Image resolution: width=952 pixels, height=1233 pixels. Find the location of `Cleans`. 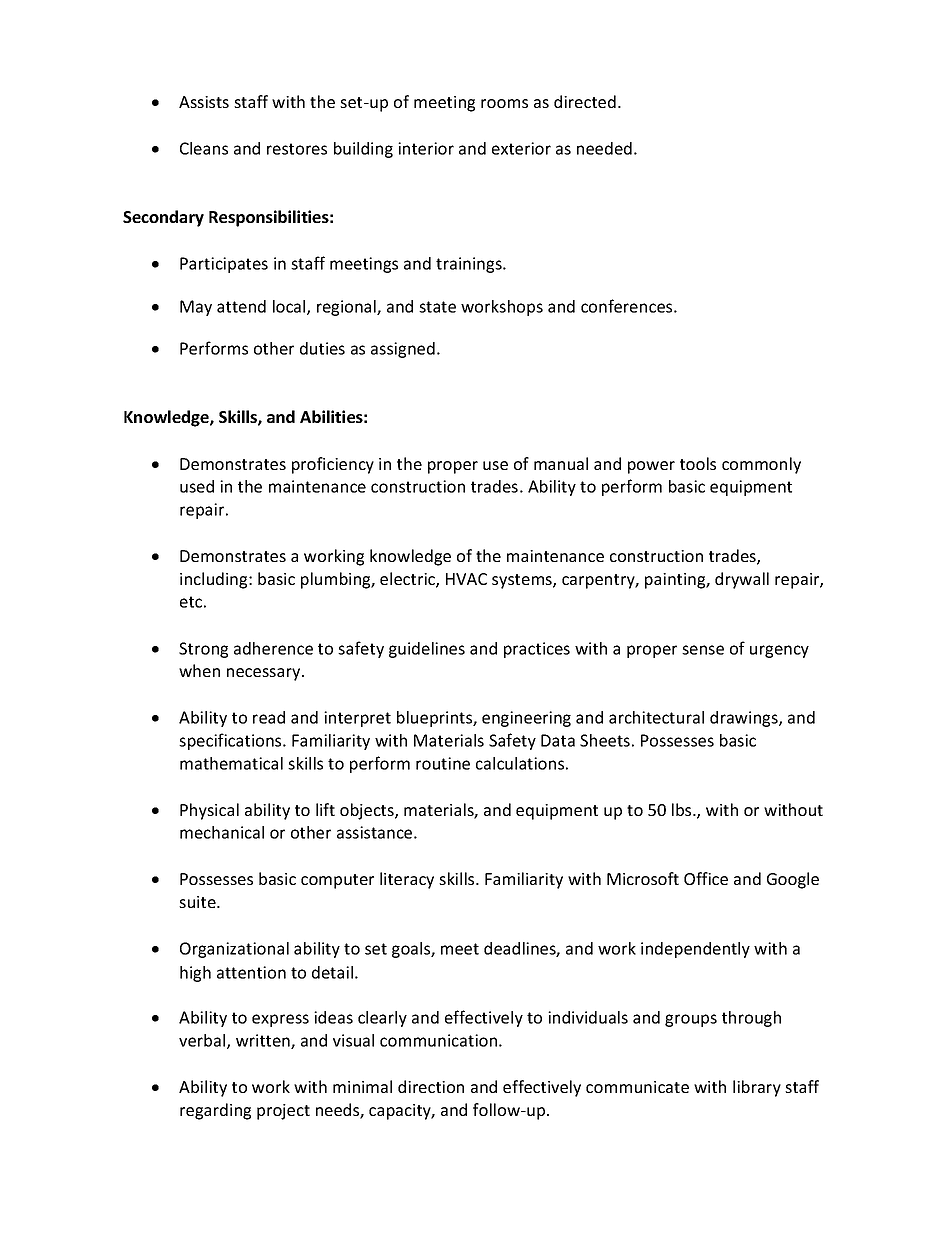

Cleans is located at coordinates (204, 148).
